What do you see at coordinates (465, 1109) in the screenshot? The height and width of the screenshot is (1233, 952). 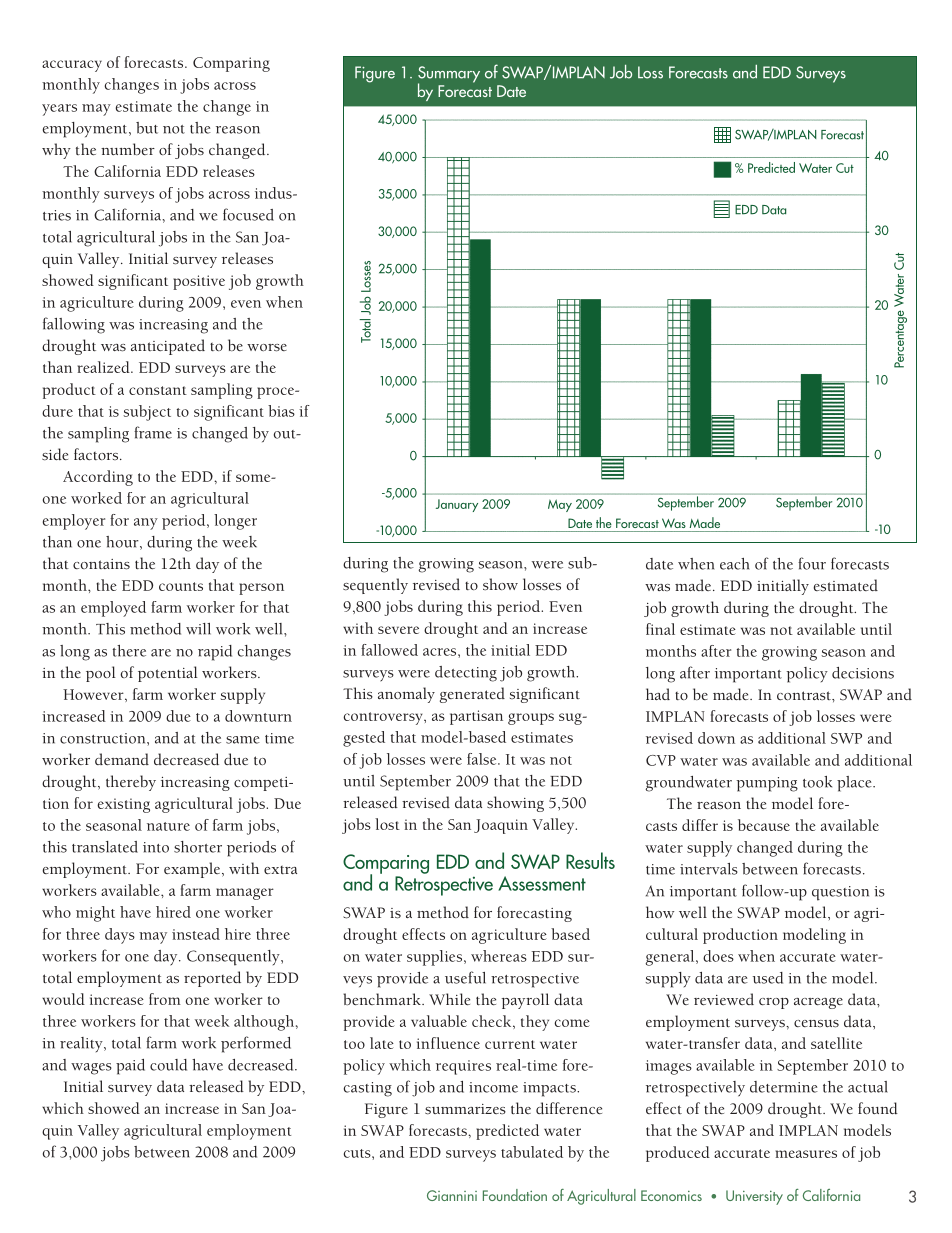 I see `summarizes` at bounding box center [465, 1109].
